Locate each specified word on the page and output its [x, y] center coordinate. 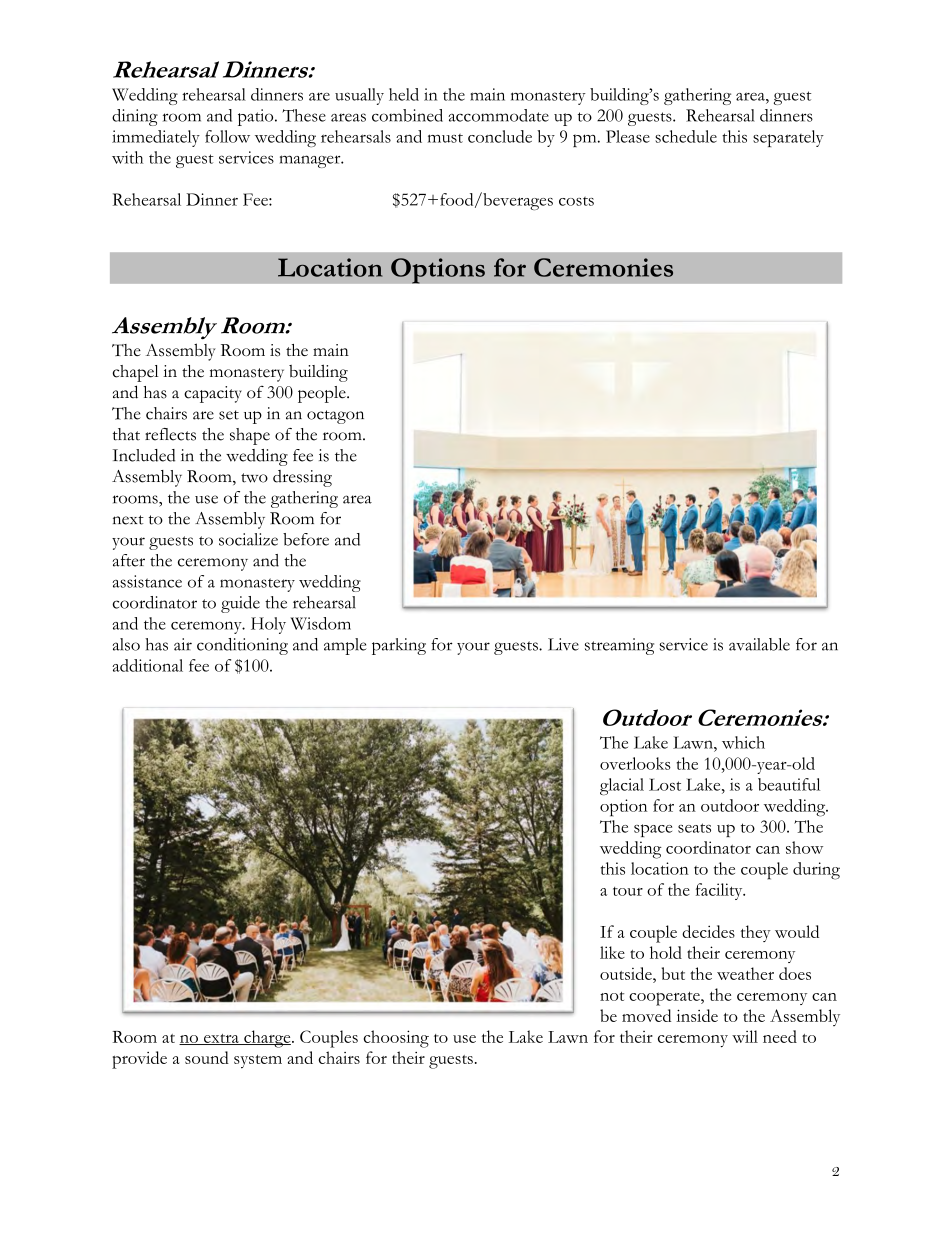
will [745, 1036]
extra [221, 1039]
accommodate [498, 115]
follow [227, 136]
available [759, 644]
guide [240, 604]
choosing [396, 1039]
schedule [686, 136]
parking [399, 646]
